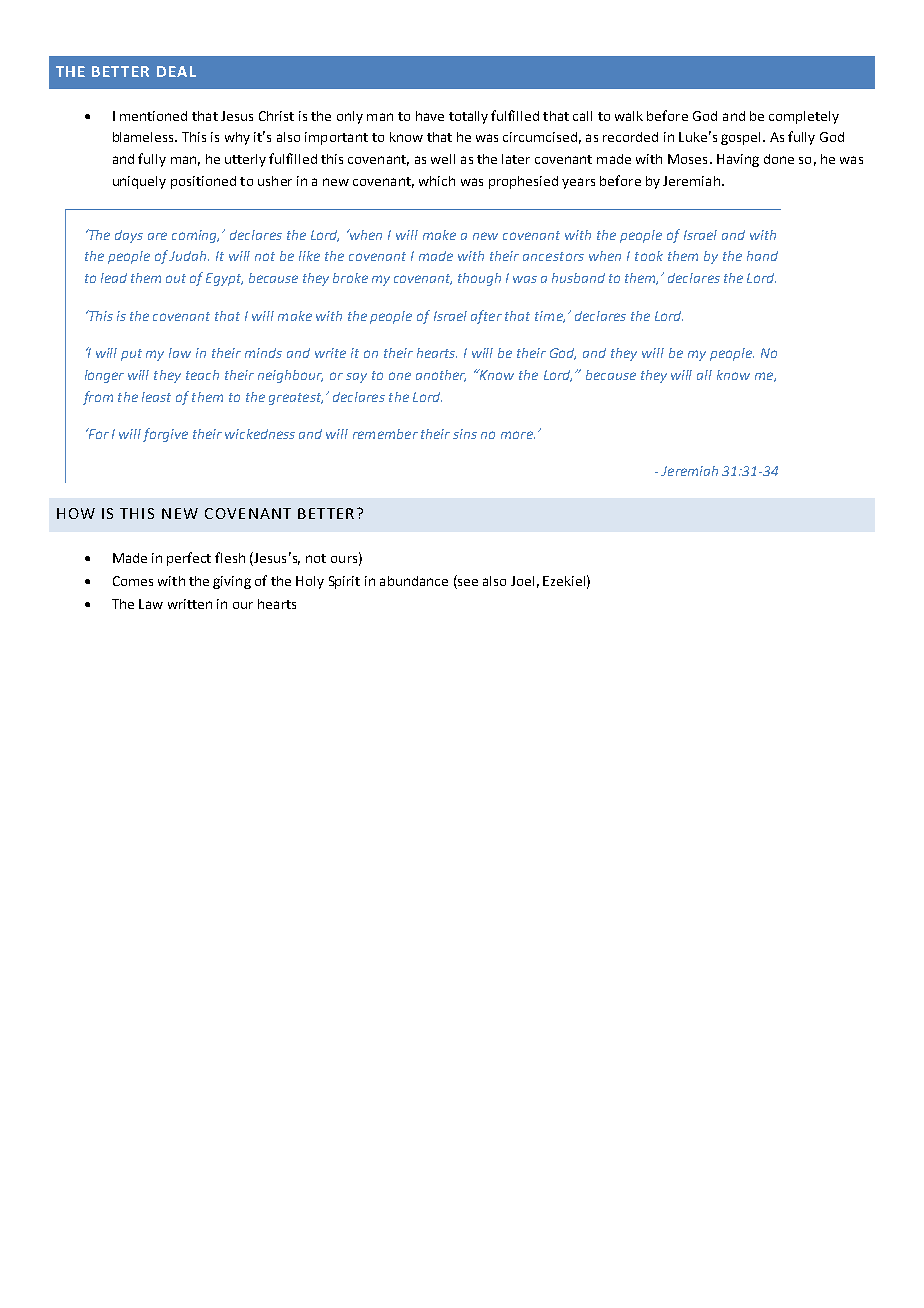 Image resolution: width=924 pixels, height=1308 pixels. Describe the element at coordinates (441, 376) in the screenshot. I see `another` at that location.
